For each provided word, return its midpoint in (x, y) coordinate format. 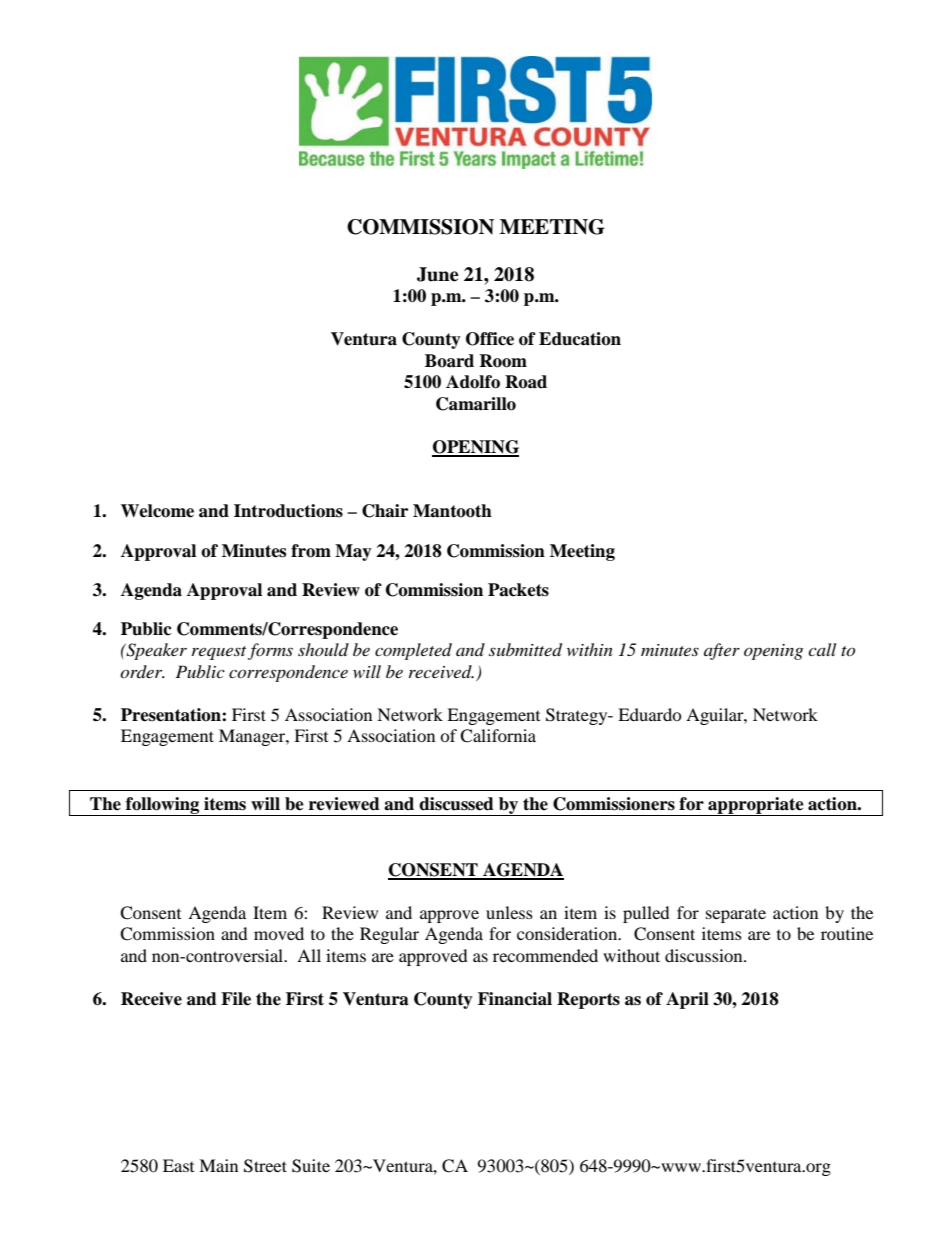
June (438, 274)
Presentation (172, 715)
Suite (311, 1166)
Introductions (288, 511)
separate (736, 915)
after (722, 651)
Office (490, 339)
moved (279, 933)
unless (509, 912)
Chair (385, 511)
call (822, 649)
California (498, 736)
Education (580, 339)
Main (218, 1165)
